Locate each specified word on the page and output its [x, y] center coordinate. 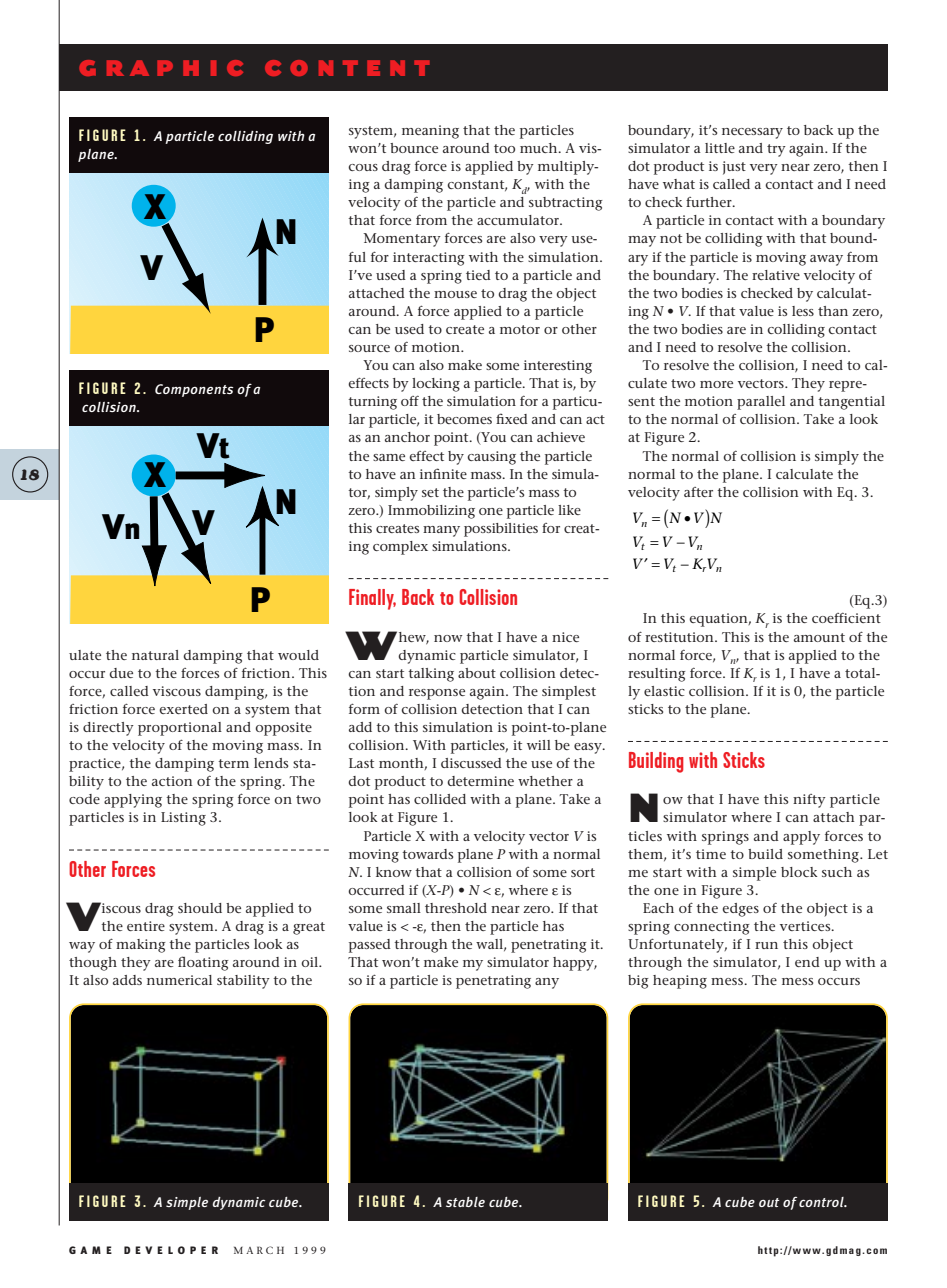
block [799, 872]
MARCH [259, 1250]
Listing [183, 819]
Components [194, 390]
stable [465, 1202]
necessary [752, 133]
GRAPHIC [161, 68]
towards [427, 854]
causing [491, 458]
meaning [430, 132]
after [698, 492]
